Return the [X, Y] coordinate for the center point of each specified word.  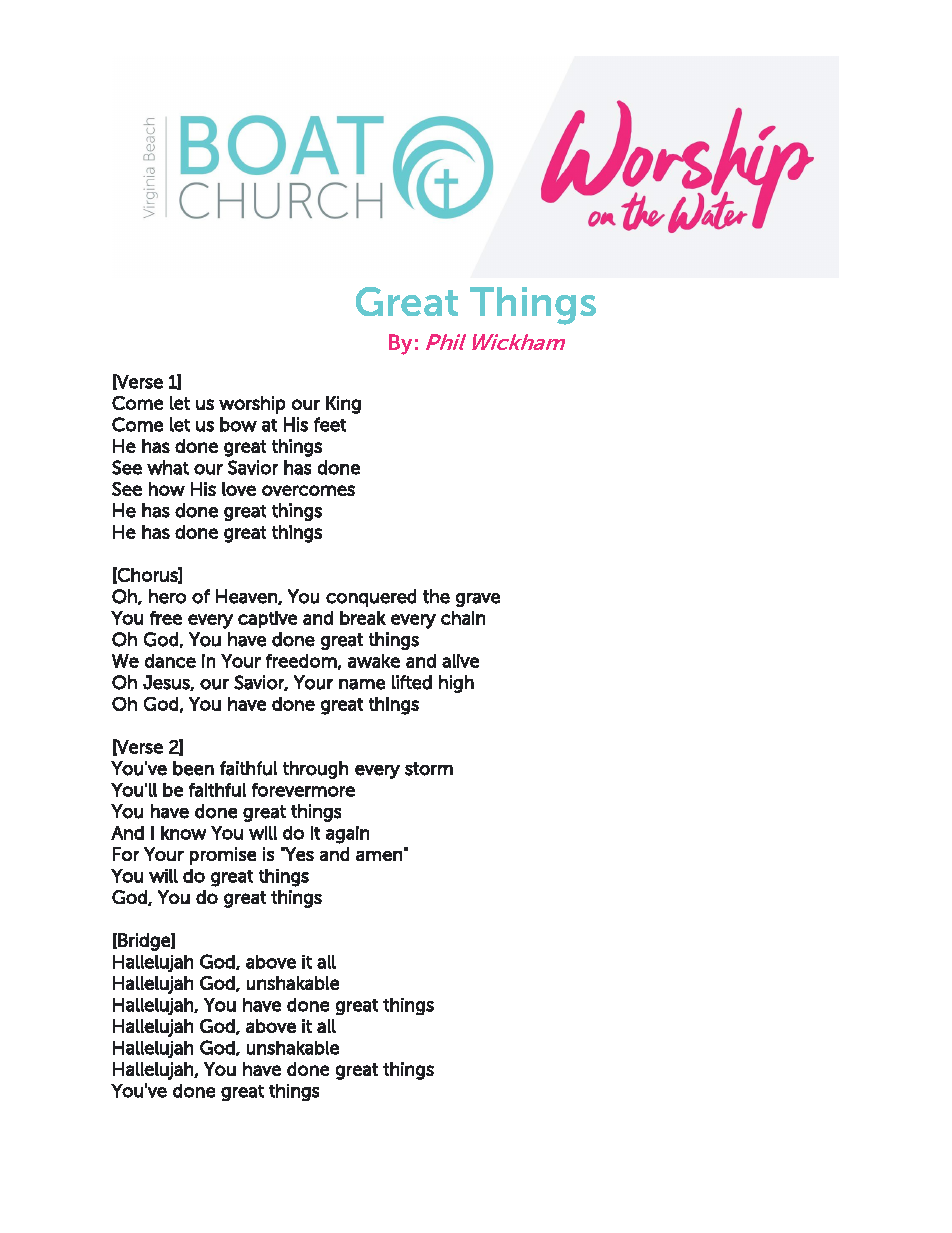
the [436, 596]
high [456, 684]
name [362, 684]
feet [330, 424]
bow [238, 424]
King [343, 405]
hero [167, 596]
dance [170, 661]
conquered [371, 598]
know [183, 833]
